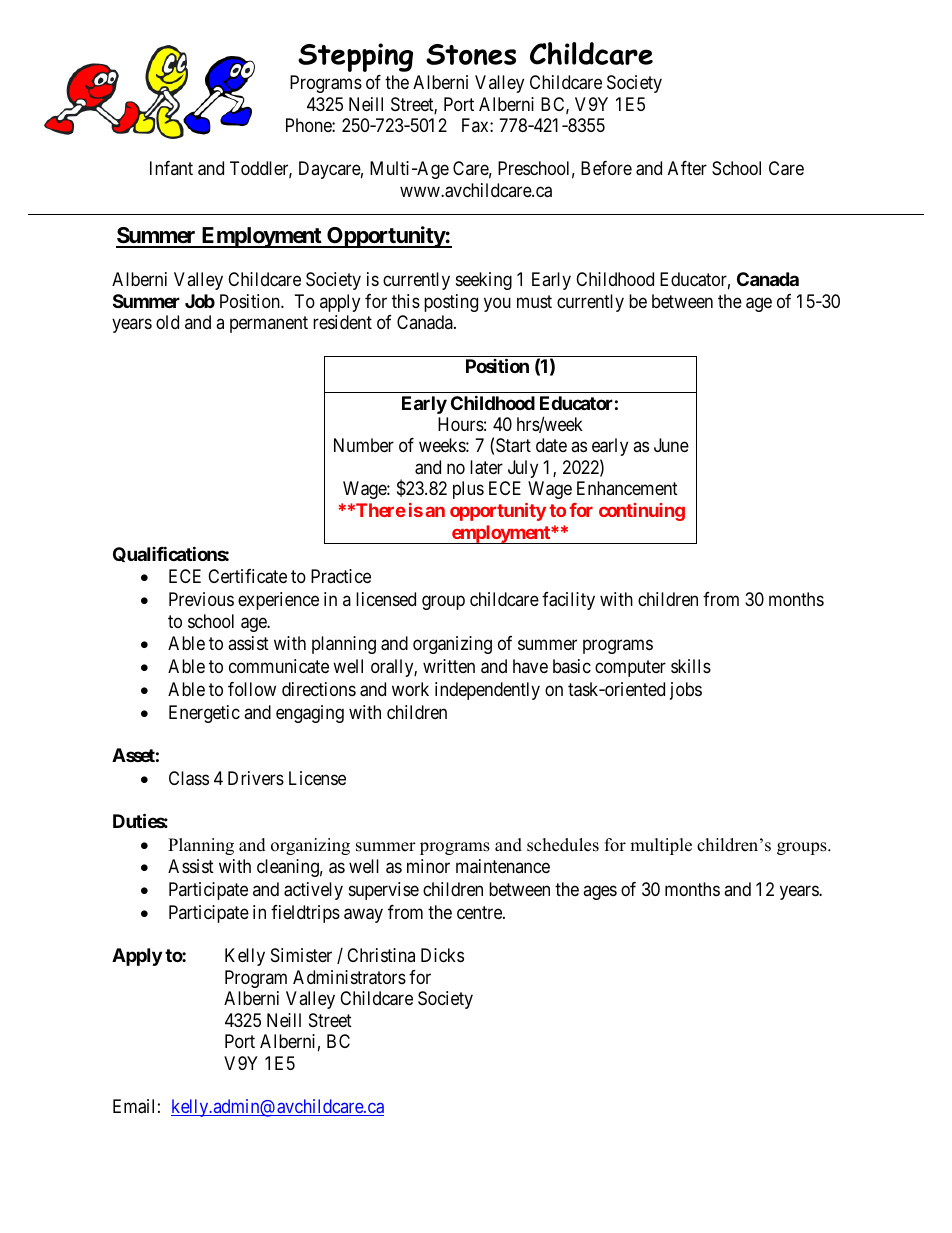  I want to click on continuing, so click(642, 512).
